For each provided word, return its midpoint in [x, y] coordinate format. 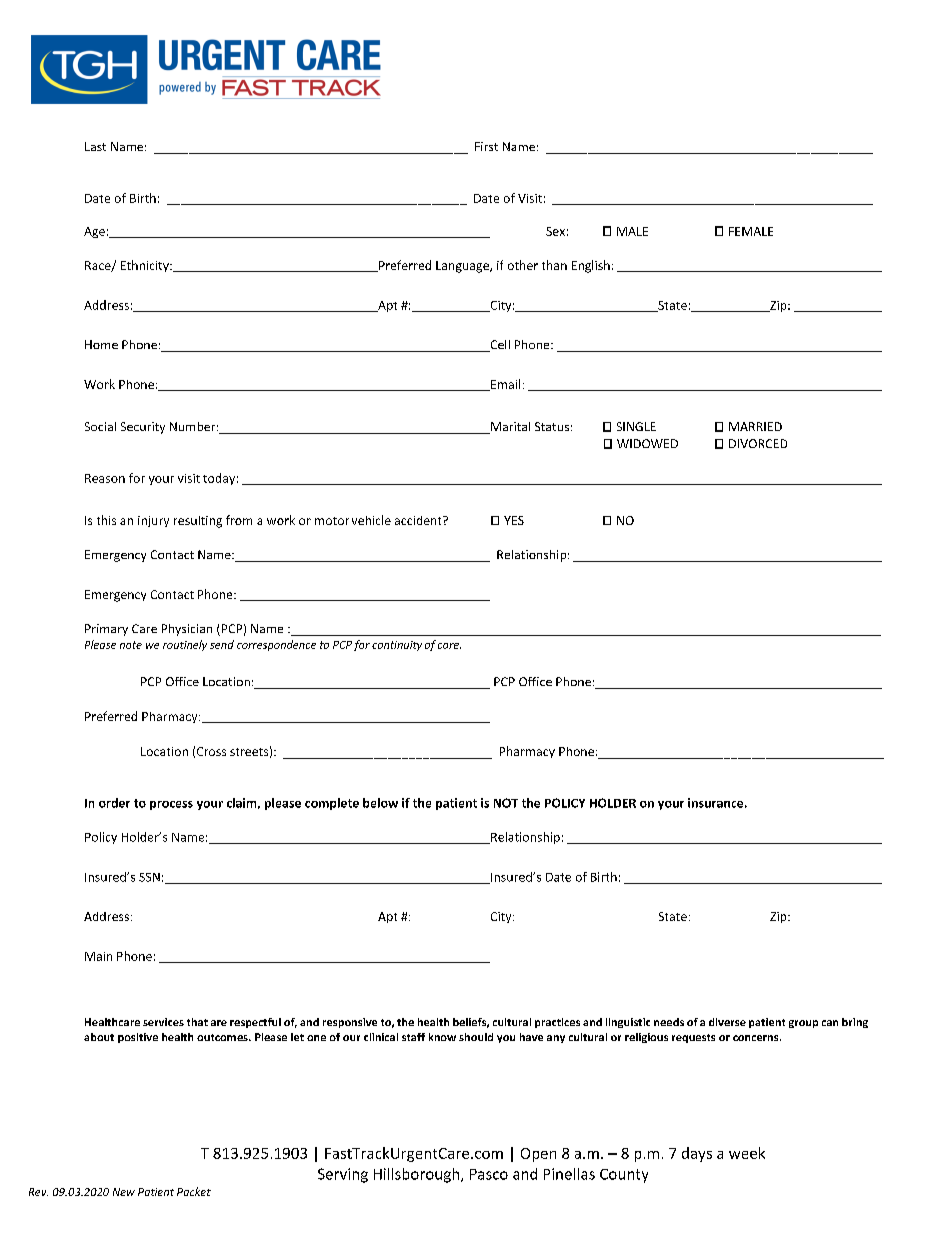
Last [95, 146]
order [114, 803]
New [124, 1192]
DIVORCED [758, 443]
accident [419, 520]
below [380, 803]
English [591, 266]
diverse [727, 1022]
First [486, 146]
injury [153, 521]
